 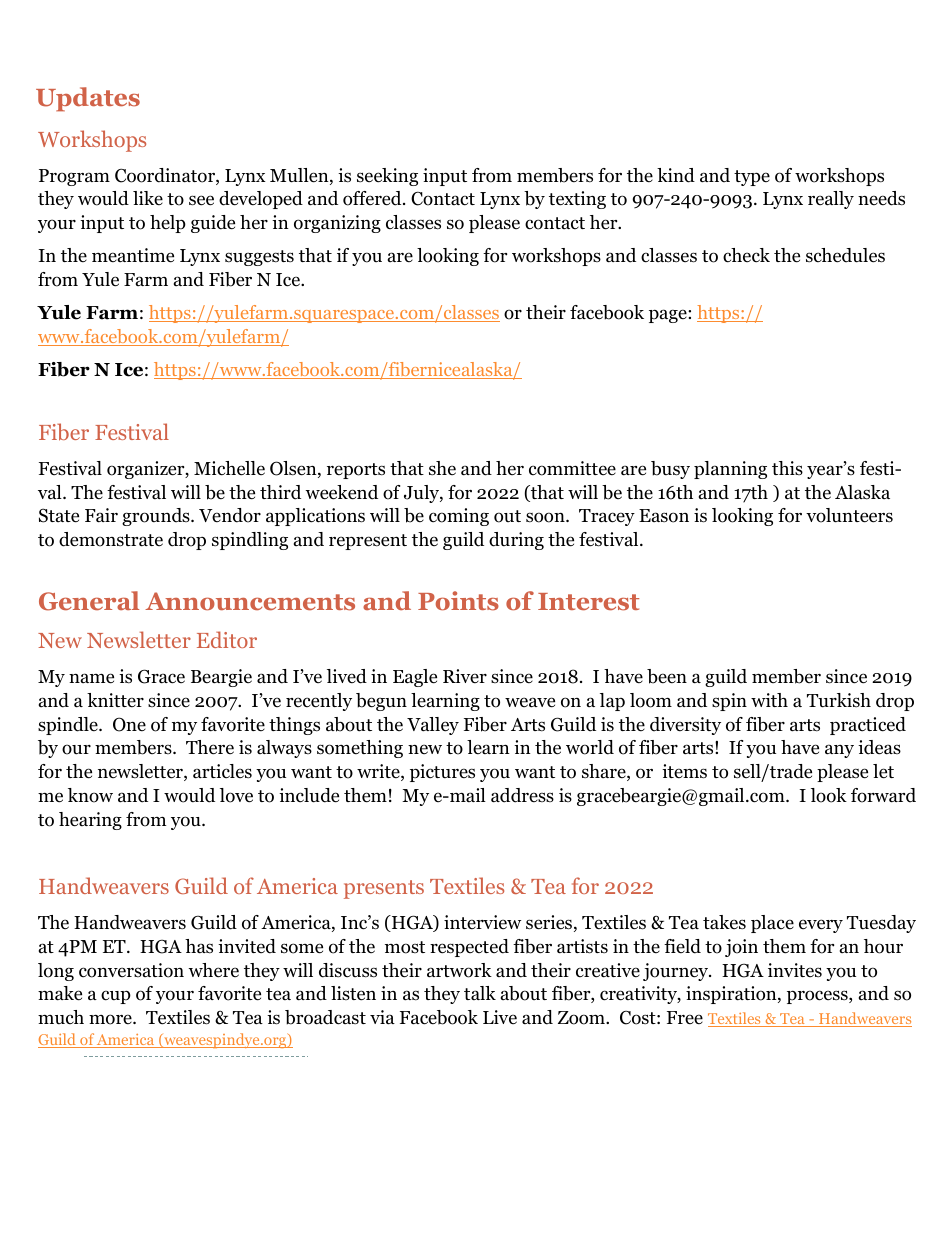 What do you see at coordinates (516, 541) in the screenshot?
I see `during` at bounding box center [516, 541].
